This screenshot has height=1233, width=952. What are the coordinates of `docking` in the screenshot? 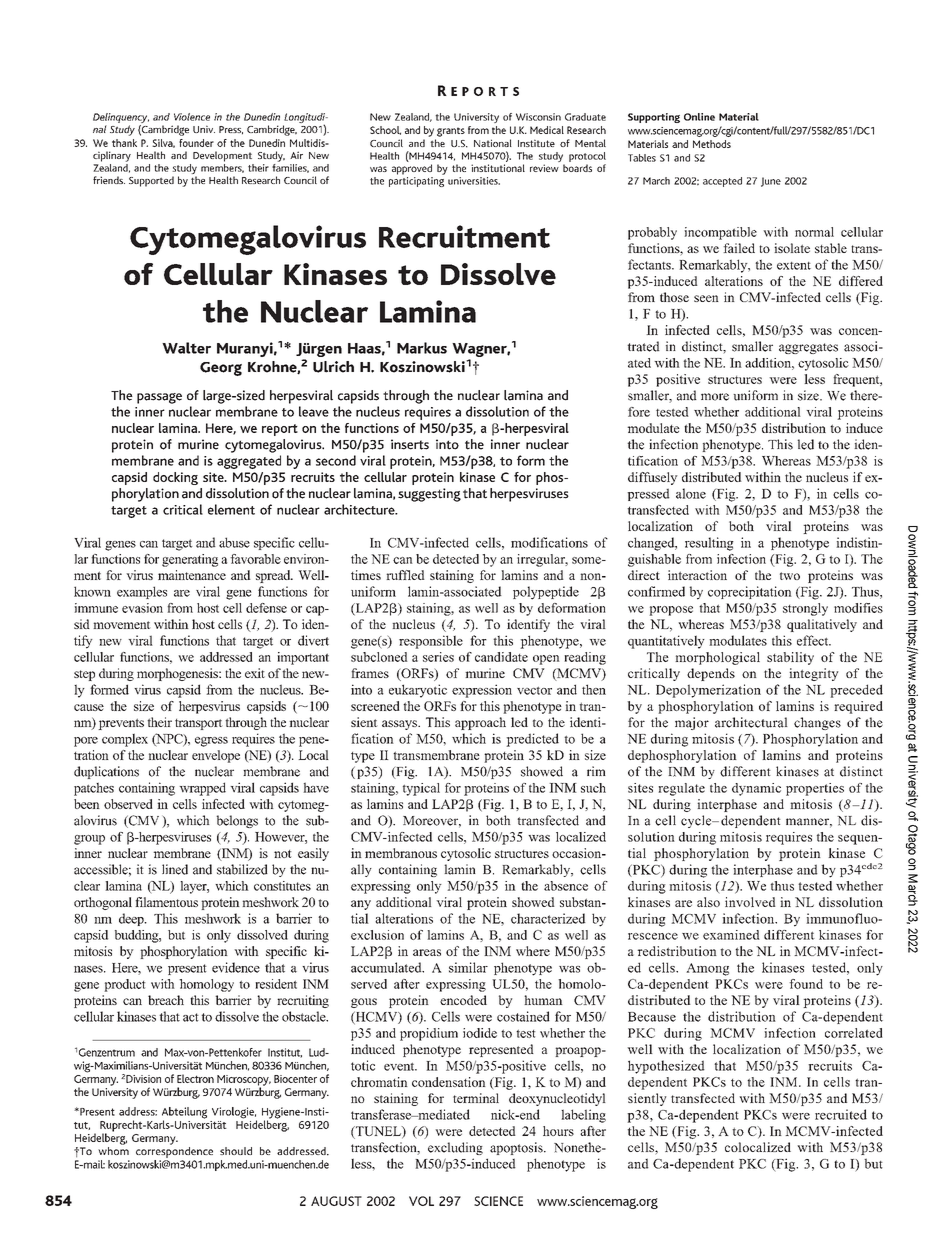 It's located at (175, 478).
